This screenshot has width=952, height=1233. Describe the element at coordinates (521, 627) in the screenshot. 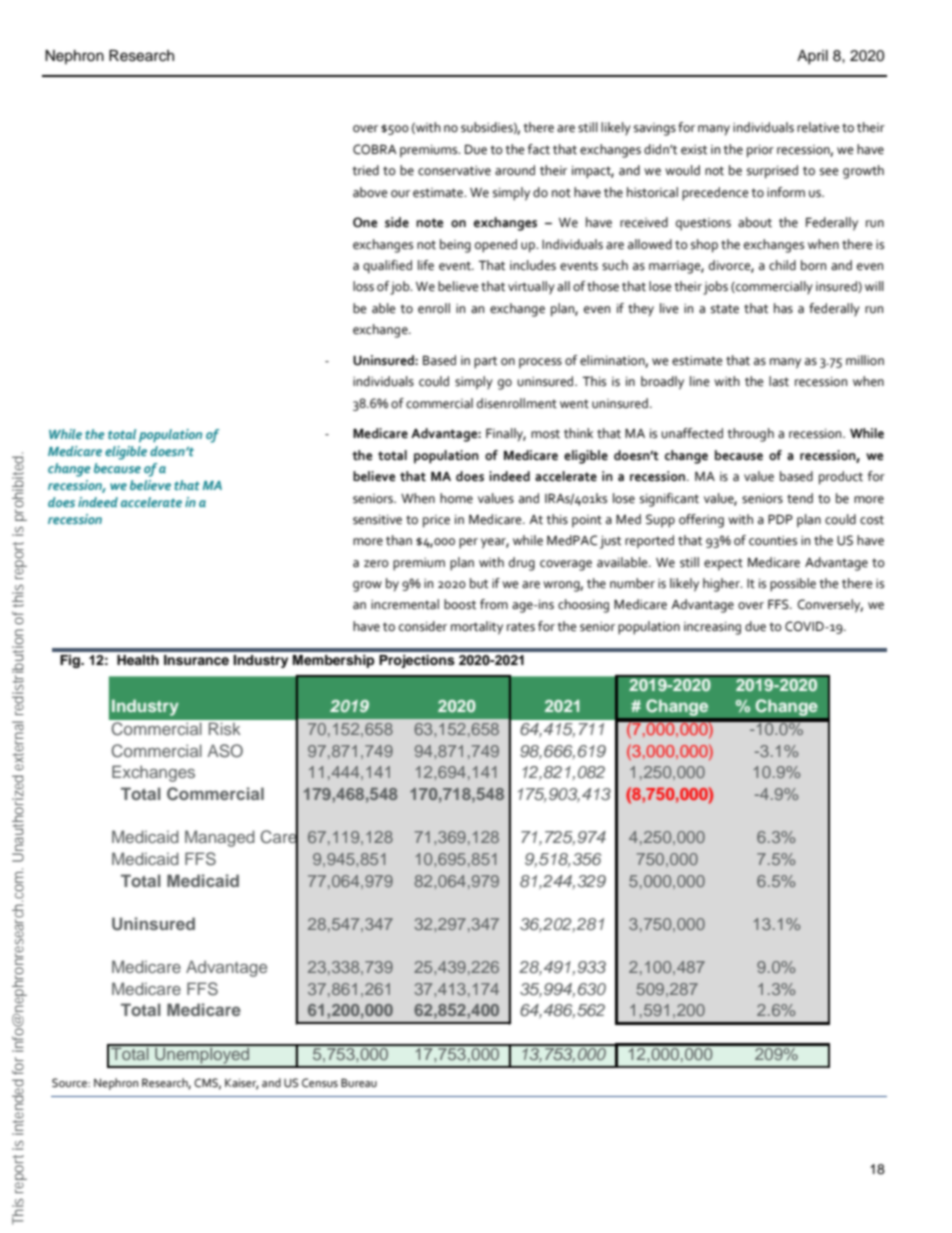

I see `rates` at that location.
